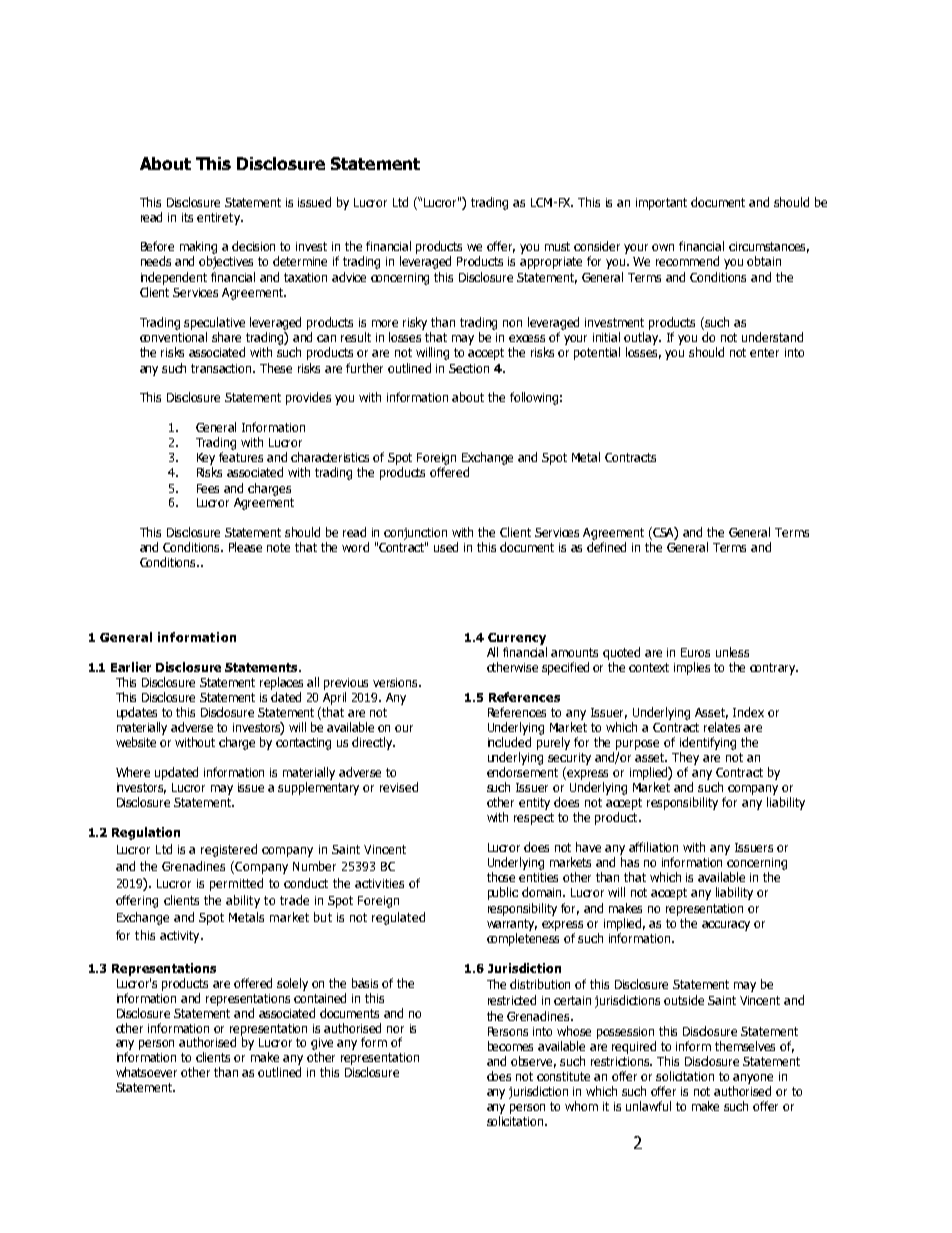 The width and height of the screenshot is (952, 1233). Describe the element at coordinates (229, 850) in the screenshot. I see `registered` at that location.
